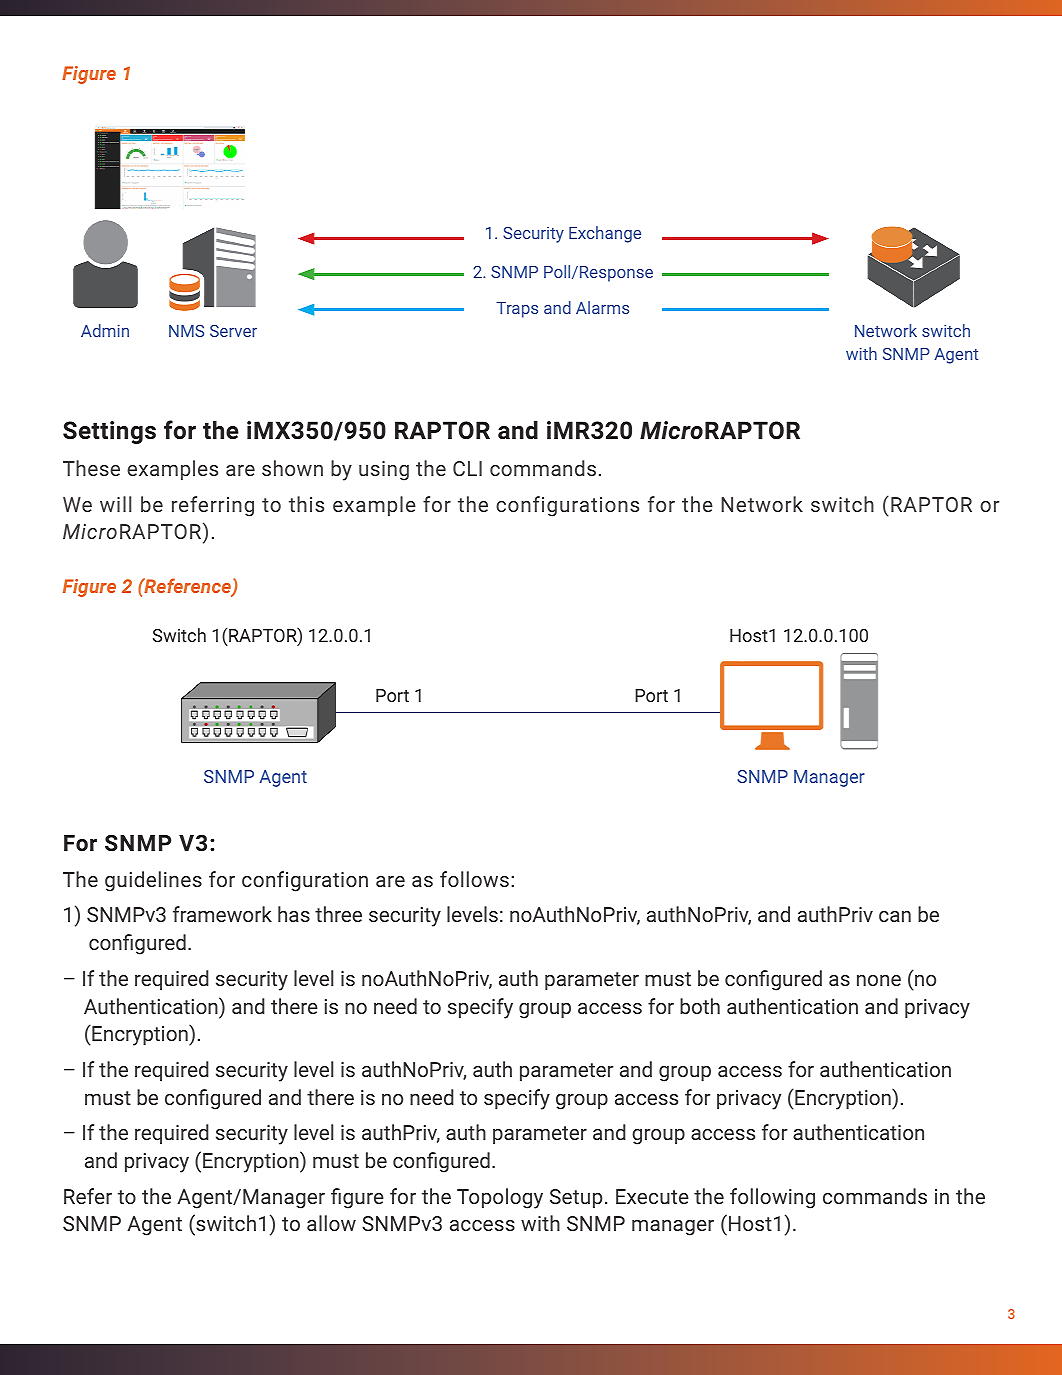  Describe the element at coordinates (331, 1223) in the page. I see `allow` at that location.
